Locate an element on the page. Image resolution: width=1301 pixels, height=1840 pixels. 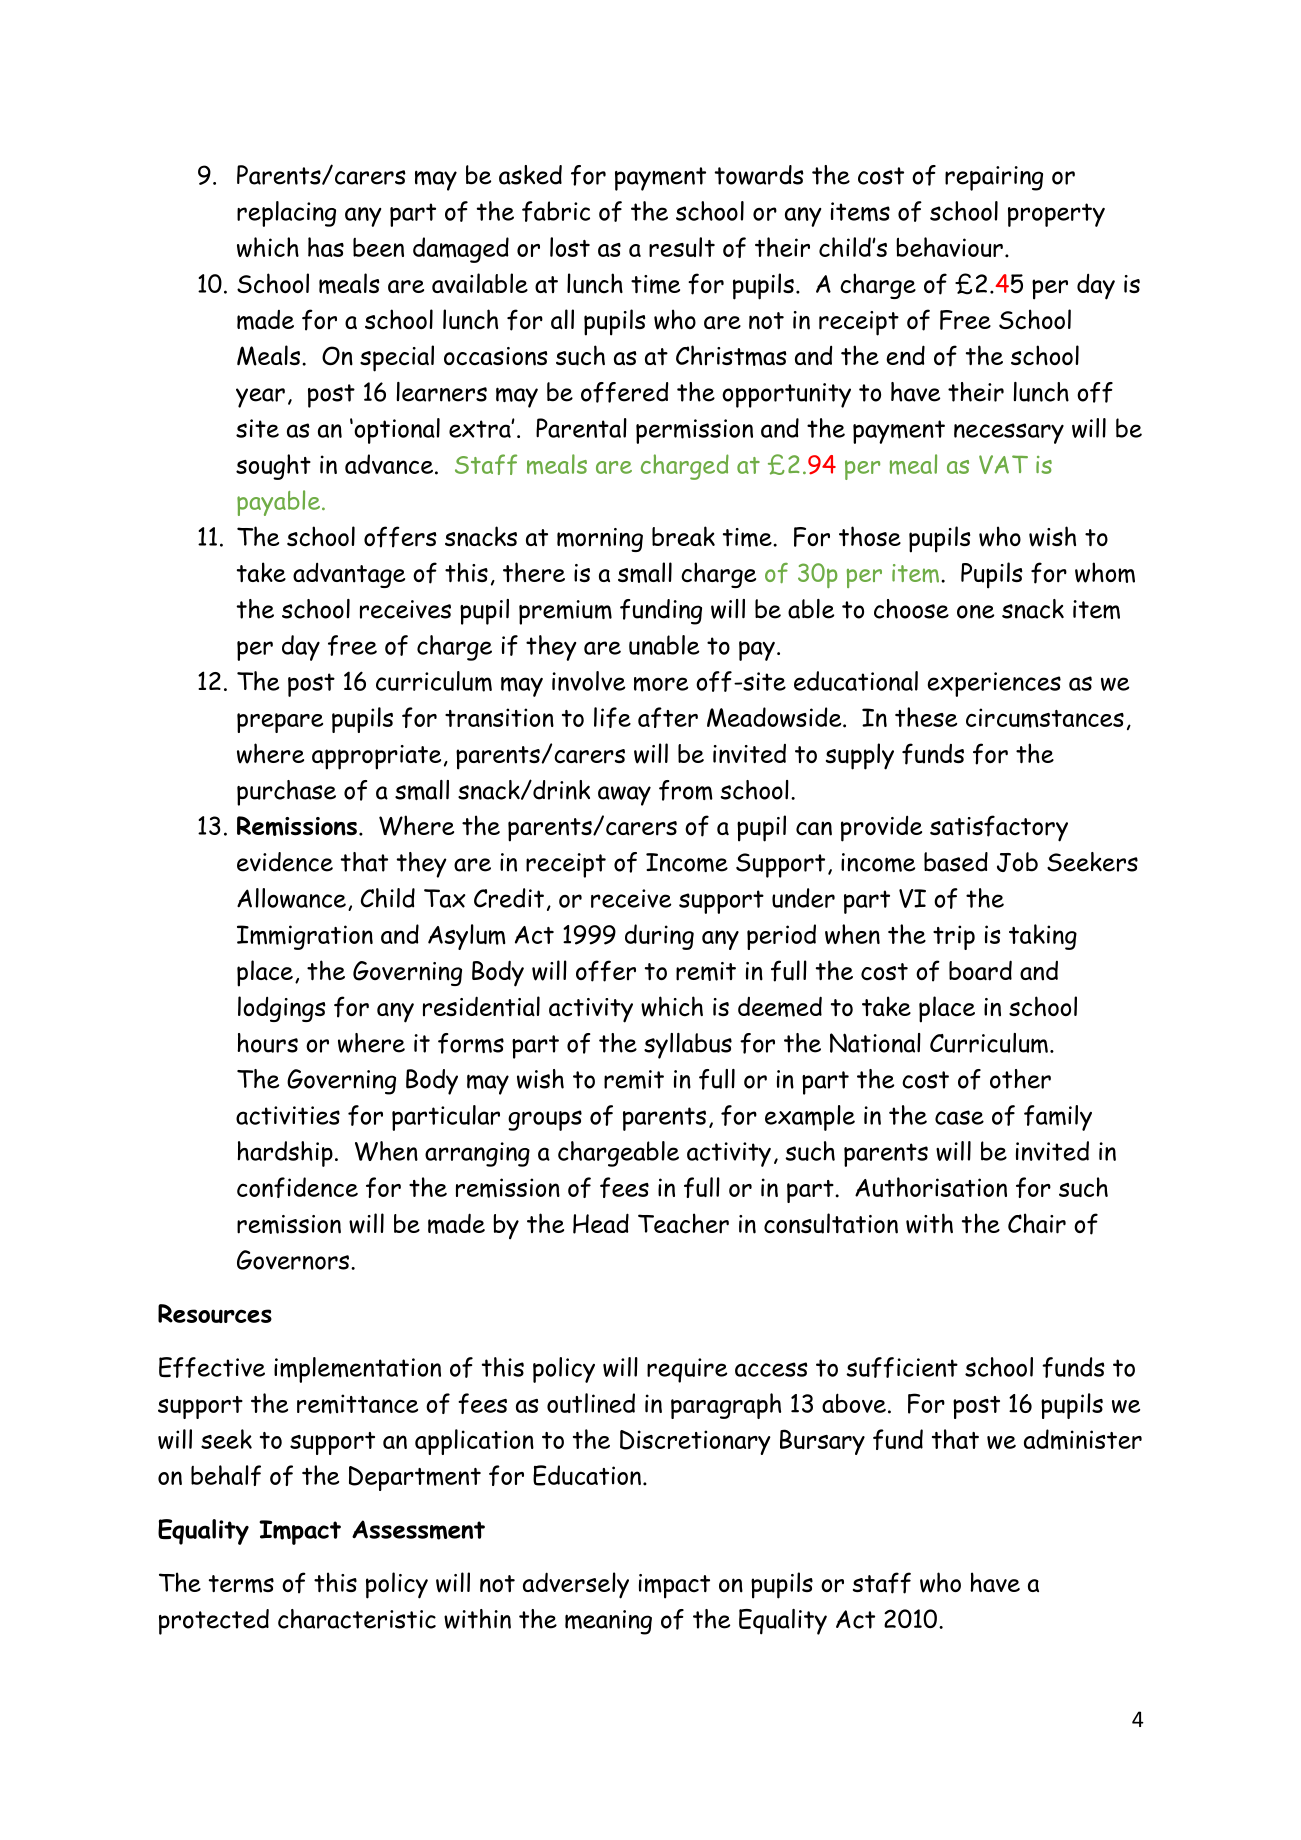
result is located at coordinates (682, 247).
